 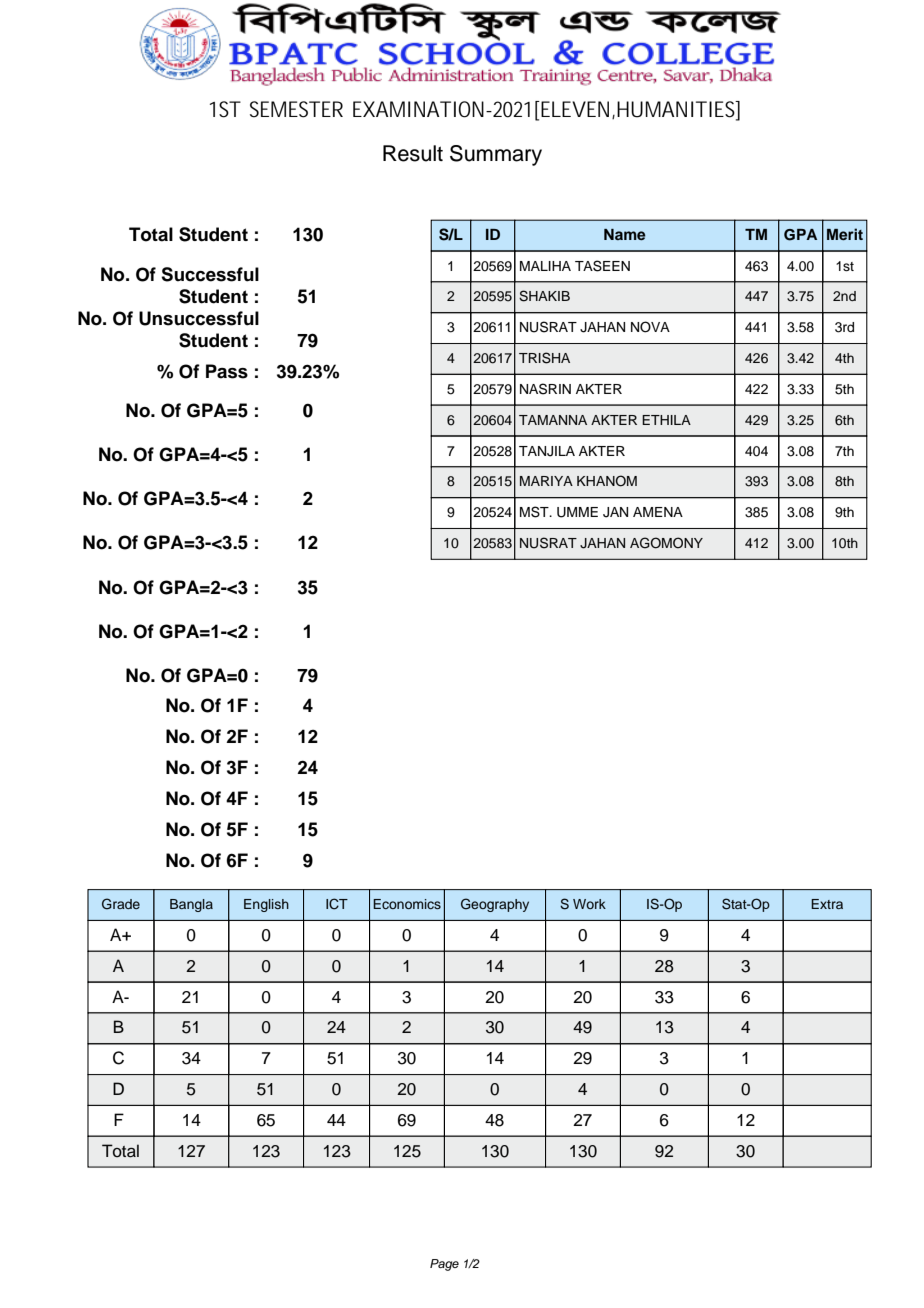 What do you see at coordinates (544, 358) in the document?
I see `TRISHA` at bounding box center [544, 358].
